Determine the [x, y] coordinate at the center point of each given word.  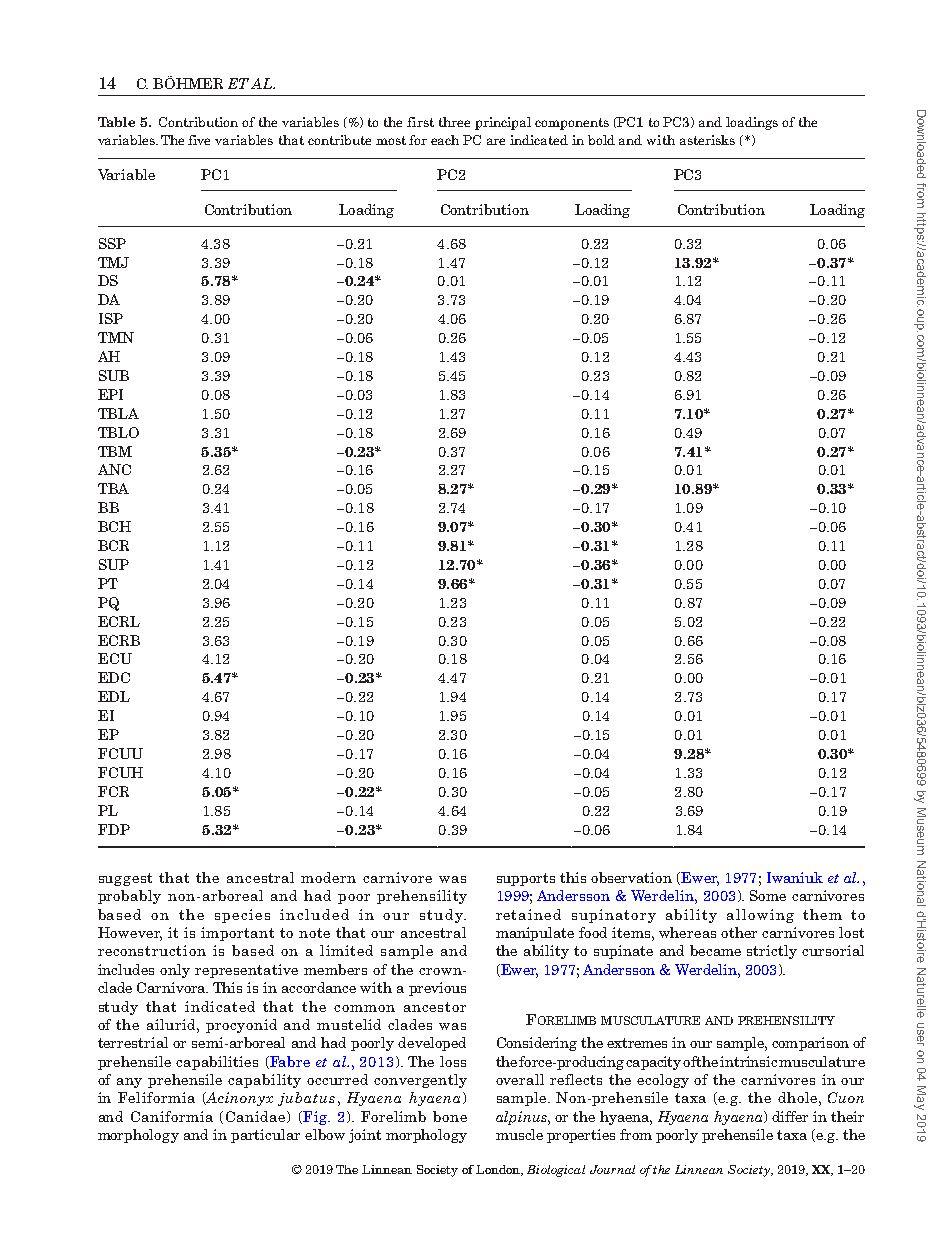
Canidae [257, 1117]
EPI [110, 394]
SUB [114, 375]
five [199, 140]
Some [768, 895]
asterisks [707, 140]
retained [528, 914]
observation [631, 877]
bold [601, 140]
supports [526, 879]
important [237, 934]
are [496, 141]
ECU [115, 658]
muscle [519, 1134]
